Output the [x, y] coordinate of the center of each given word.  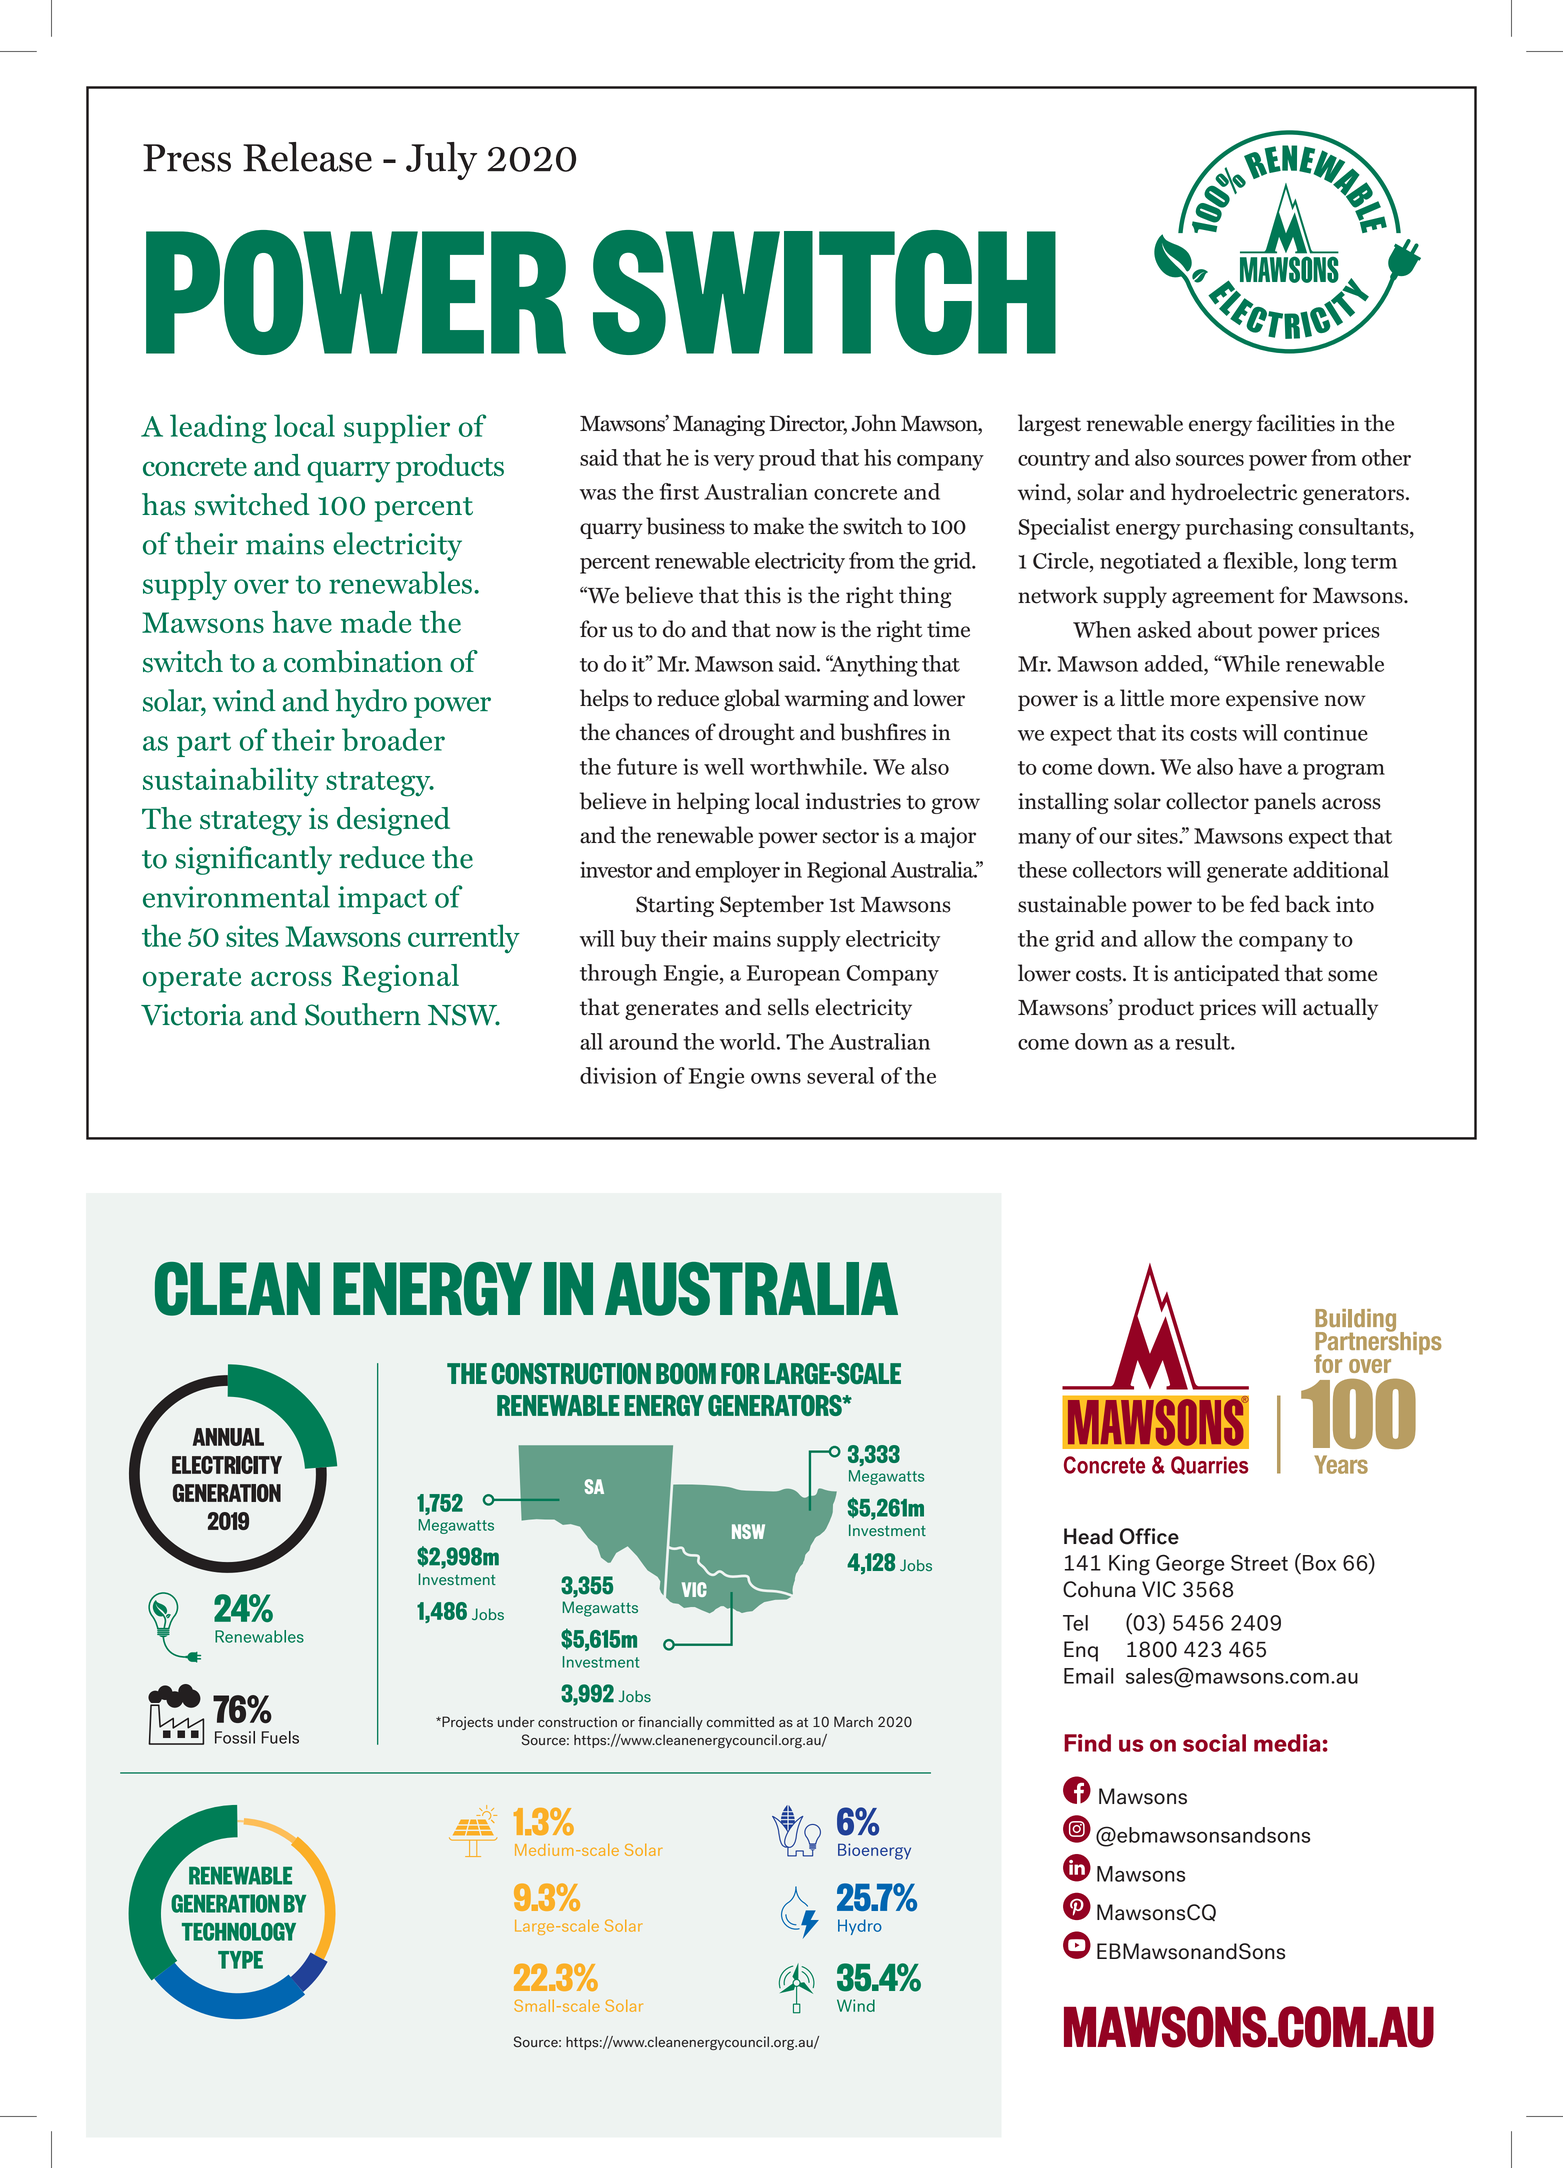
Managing [719, 425]
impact [382, 900]
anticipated [1227, 975]
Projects [466, 1723]
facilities [1296, 423]
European [793, 975]
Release [307, 157]
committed [740, 1722]
